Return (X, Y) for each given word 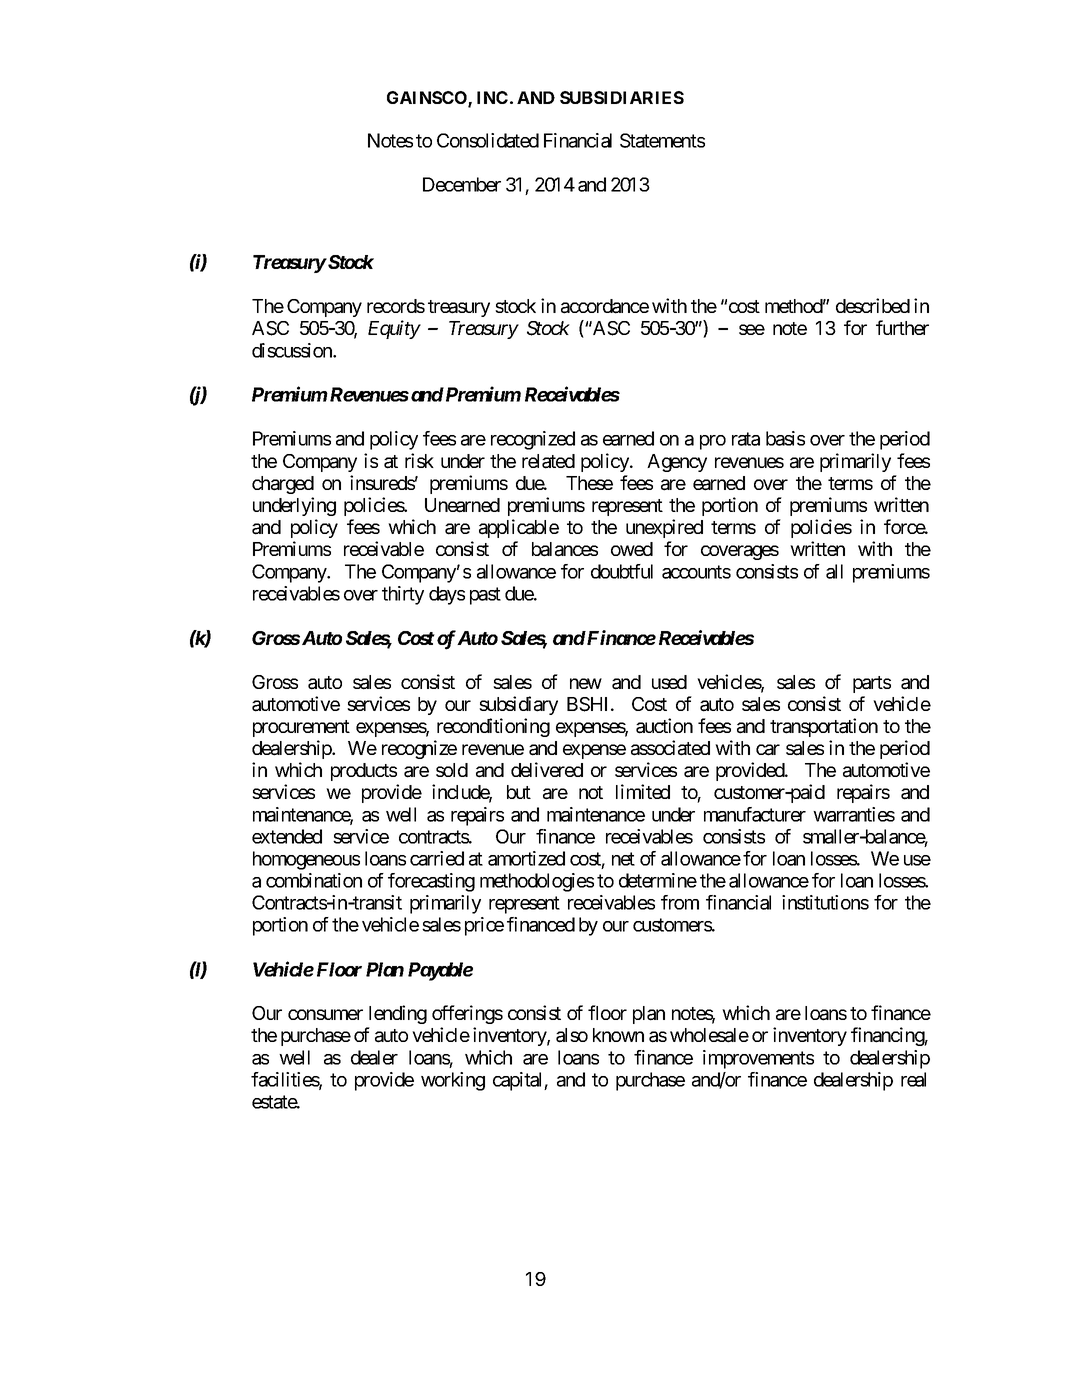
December (462, 184)
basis (785, 438)
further (902, 327)
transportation (824, 727)
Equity (394, 329)
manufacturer (755, 814)
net (623, 859)
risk (419, 460)
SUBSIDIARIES (622, 97)
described (873, 305)
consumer (325, 1014)
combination (314, 880)
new (586, 683)
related (548, 461)
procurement (301, 728)
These (589, 483)
